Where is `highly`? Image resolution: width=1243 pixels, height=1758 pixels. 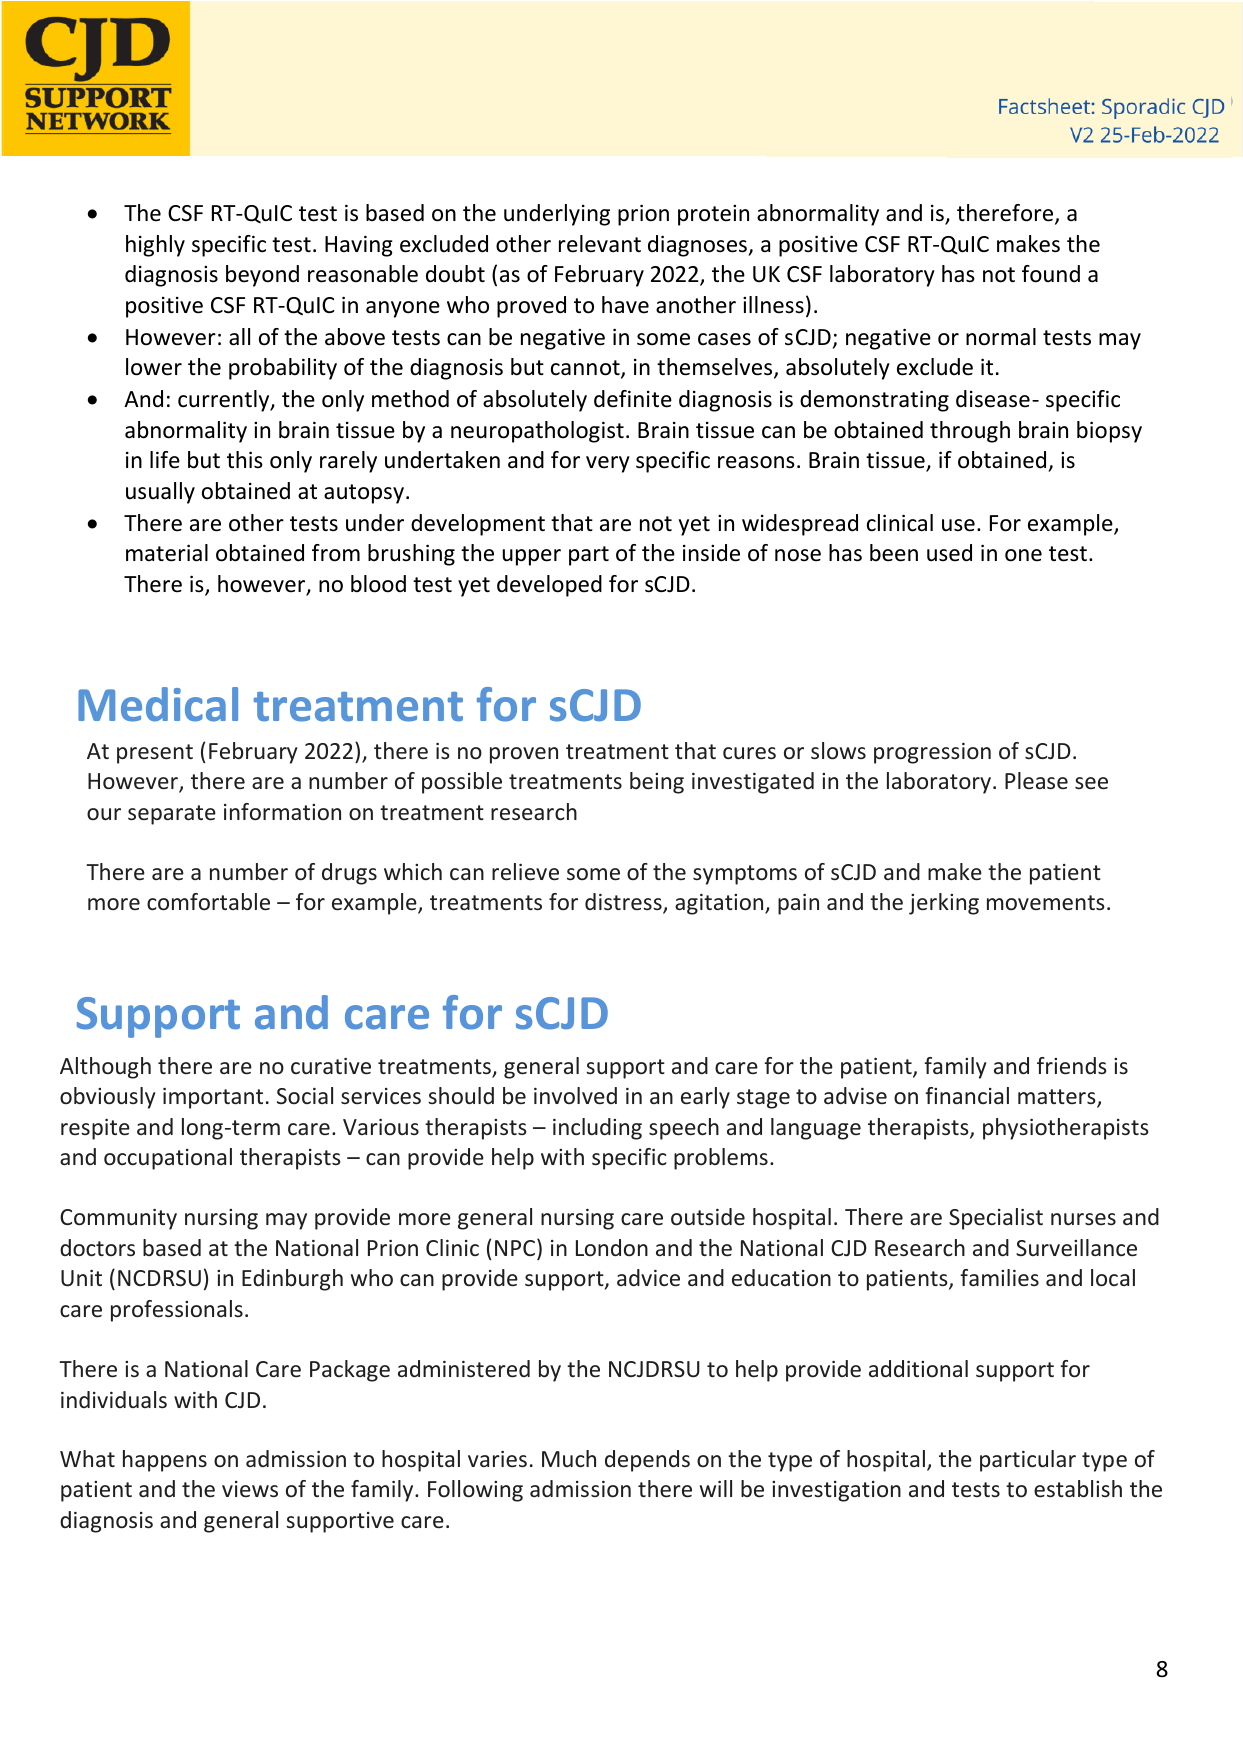 highly is located at coordinates (155, 246).
